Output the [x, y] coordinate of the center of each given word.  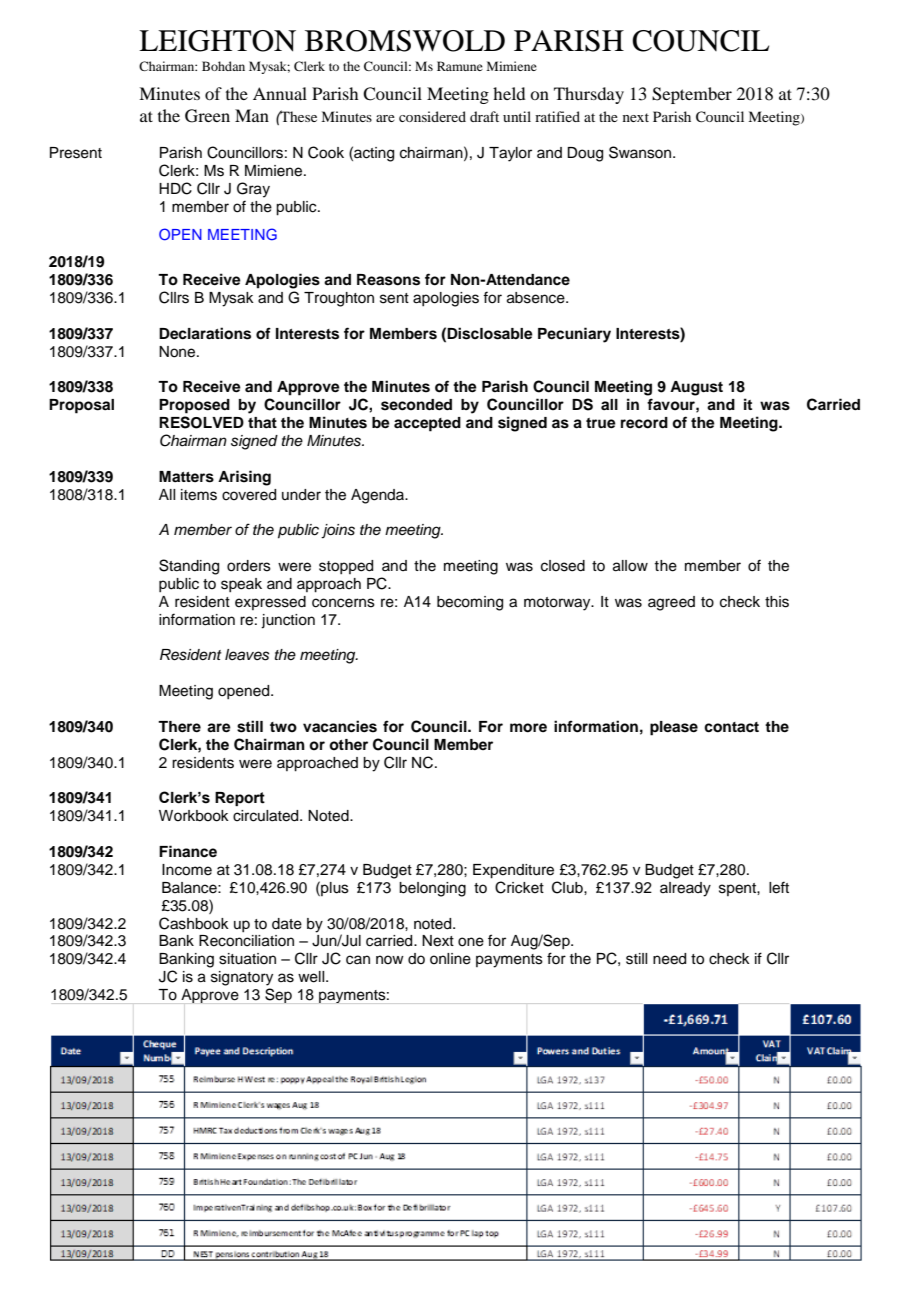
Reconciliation [246, 941]
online [450, 959]
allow [630, 566]
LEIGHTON [217, 41]
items [199, 495]
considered [432, 116]
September [692, 95]
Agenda [379, 496]
